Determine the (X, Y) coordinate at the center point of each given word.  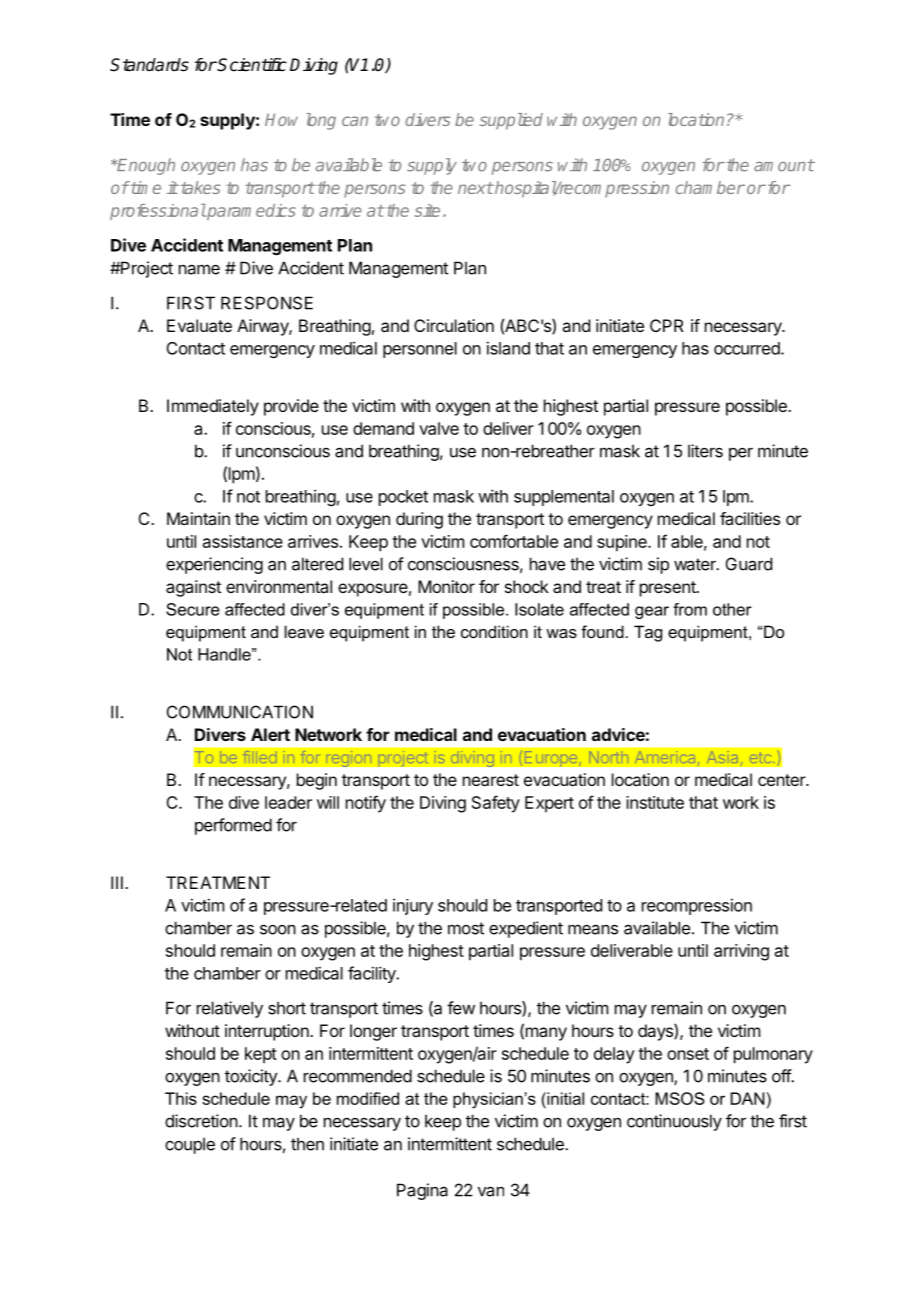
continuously (674, 1122)
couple (190, 1145)
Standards (149, 65)
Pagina (422, 1191)
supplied (511, 121)
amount (784, 165)
